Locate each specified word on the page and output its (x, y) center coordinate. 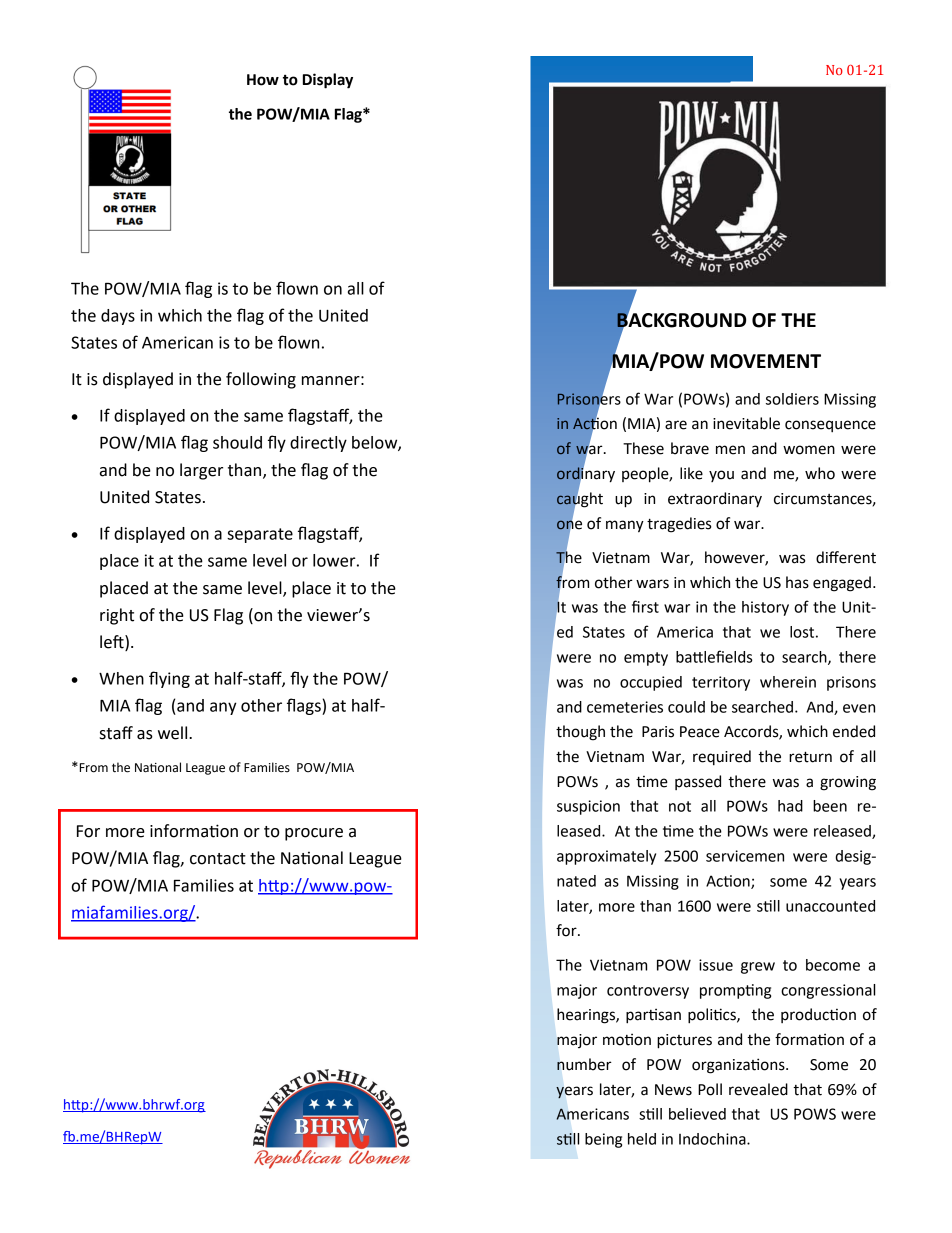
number (584, 1064)
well (174, 733)
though (580, 733)
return (810, 757)
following (261, 380)
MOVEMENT (766, 361)
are (676, 425)
